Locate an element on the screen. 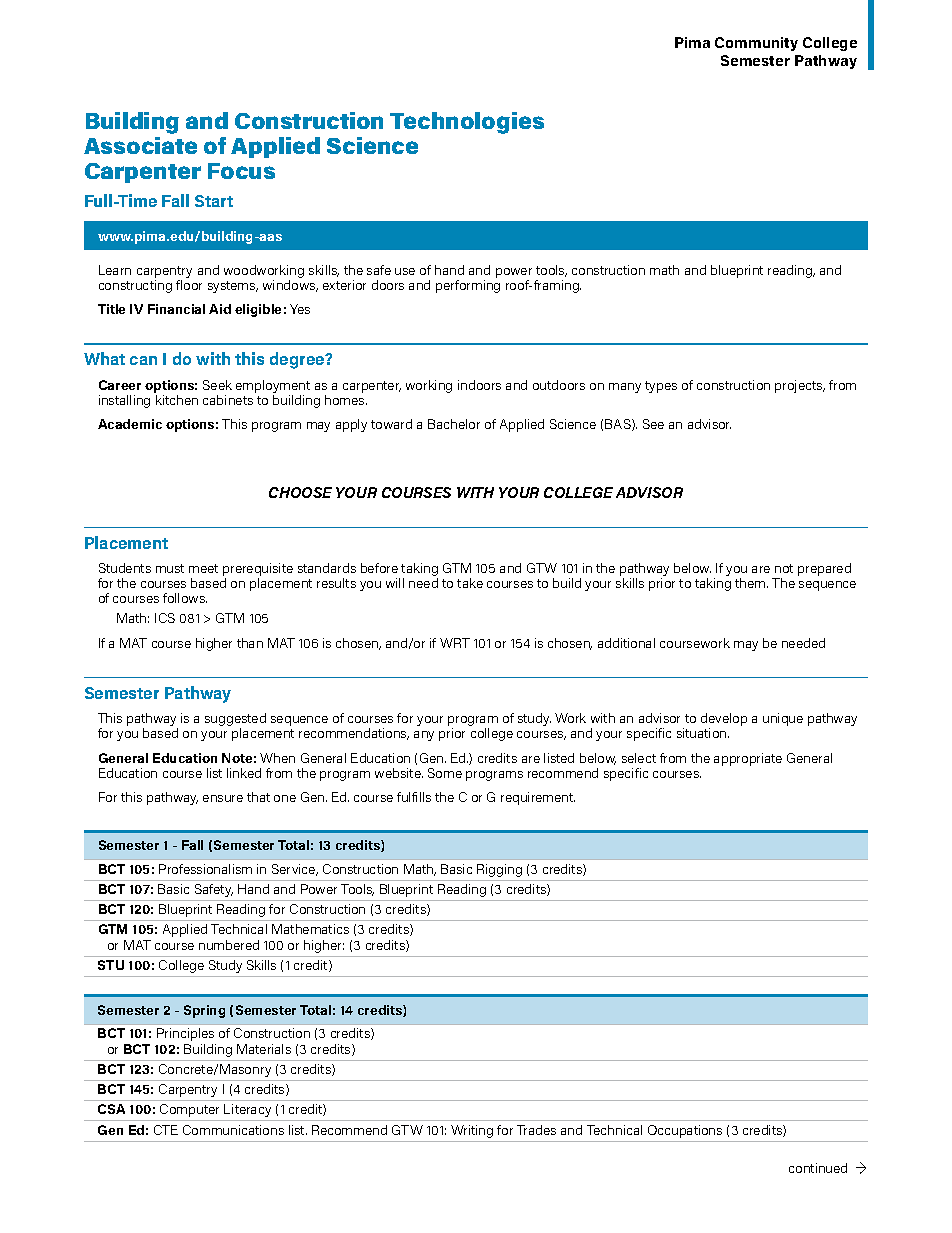 Image resolution: width=952 pixels, height=1233 pixels. Community is located at coordinates (756, 44).
